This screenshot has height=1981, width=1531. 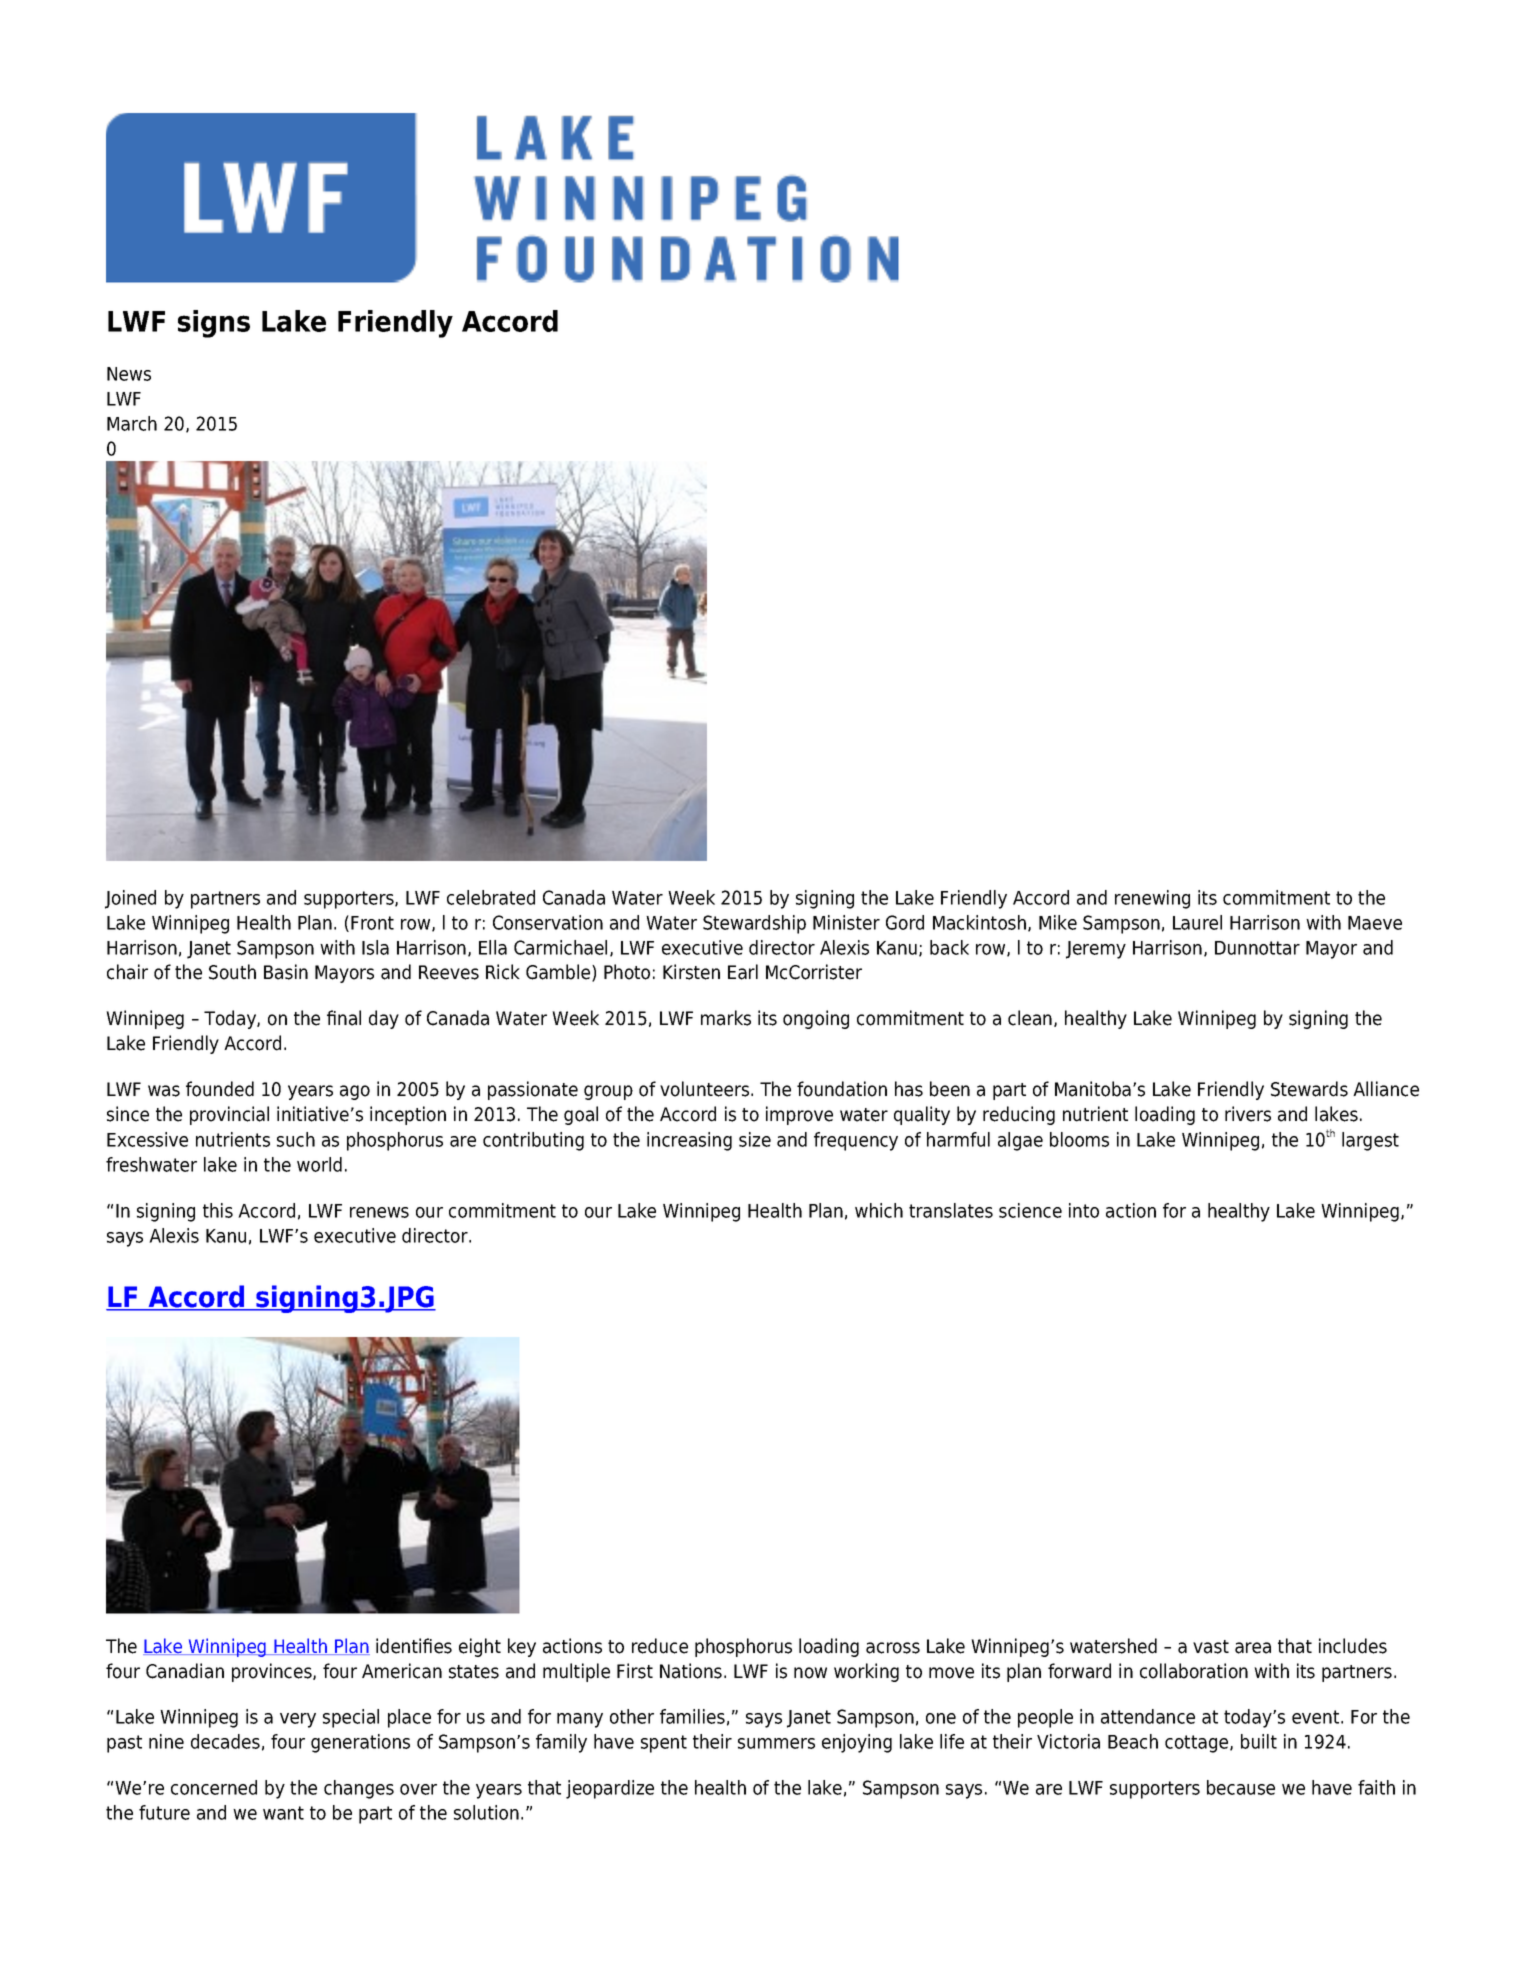 I want to click on summers, so click(x=776, y=1743).
